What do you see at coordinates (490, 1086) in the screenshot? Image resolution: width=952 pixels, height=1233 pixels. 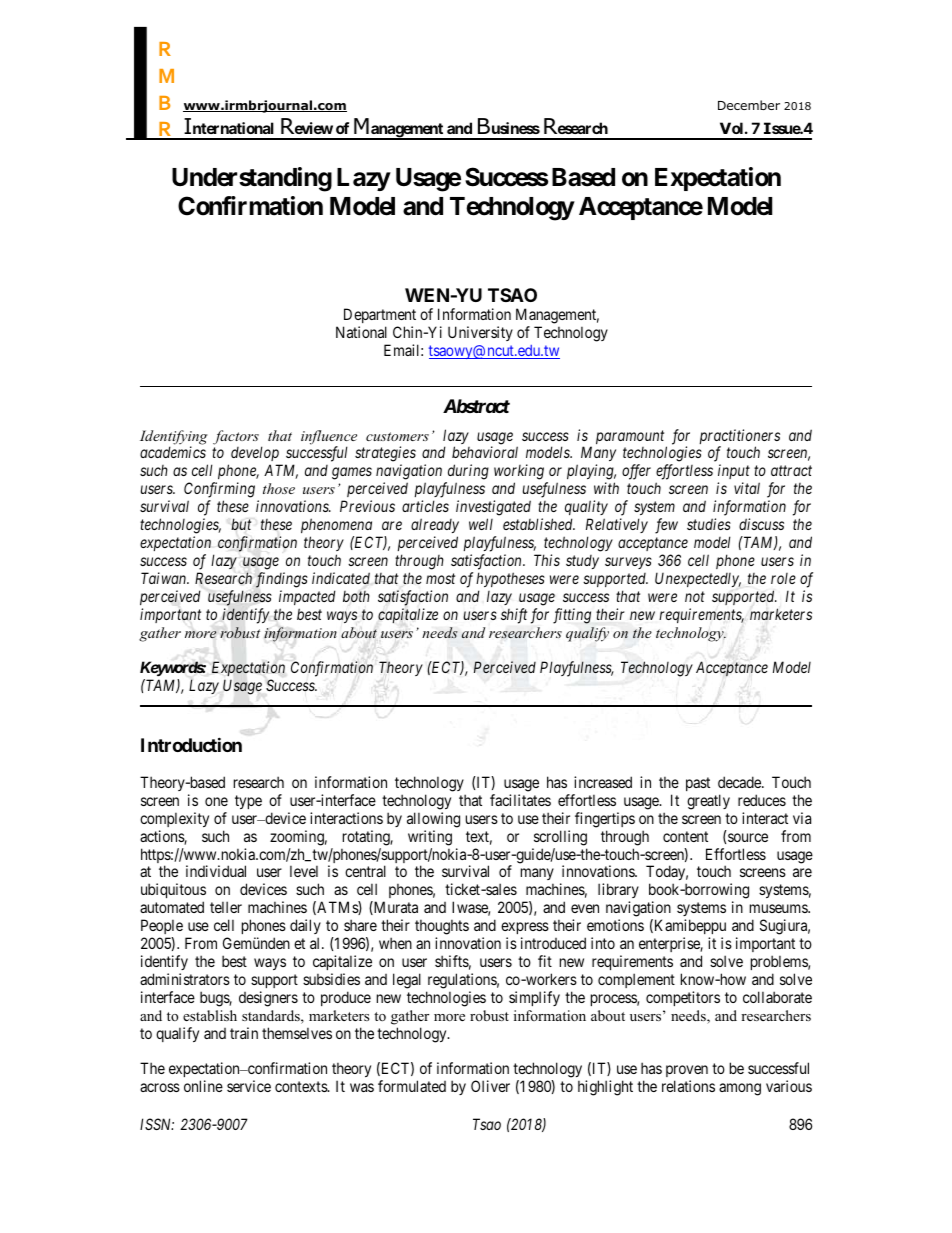 I see `Oliver` at bounding box center [490, 1086].
